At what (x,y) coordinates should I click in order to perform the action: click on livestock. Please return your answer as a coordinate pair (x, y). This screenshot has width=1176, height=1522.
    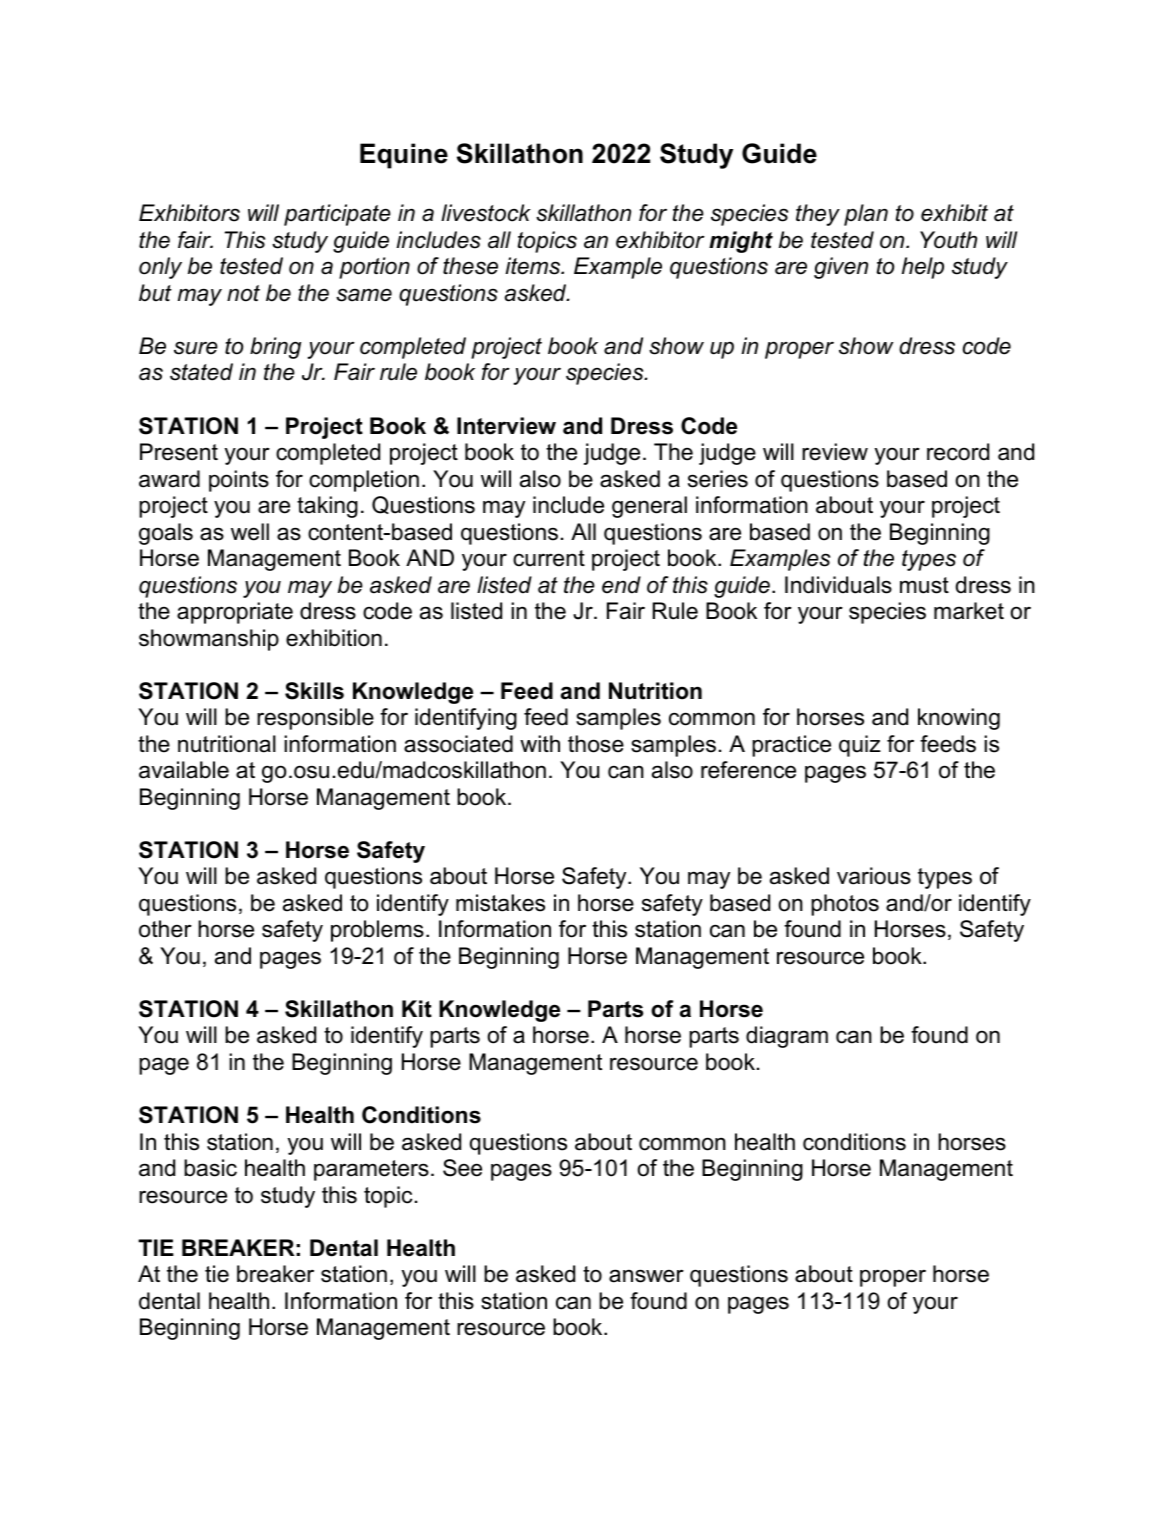
    Looking at the image, I should click on (486, 213).
